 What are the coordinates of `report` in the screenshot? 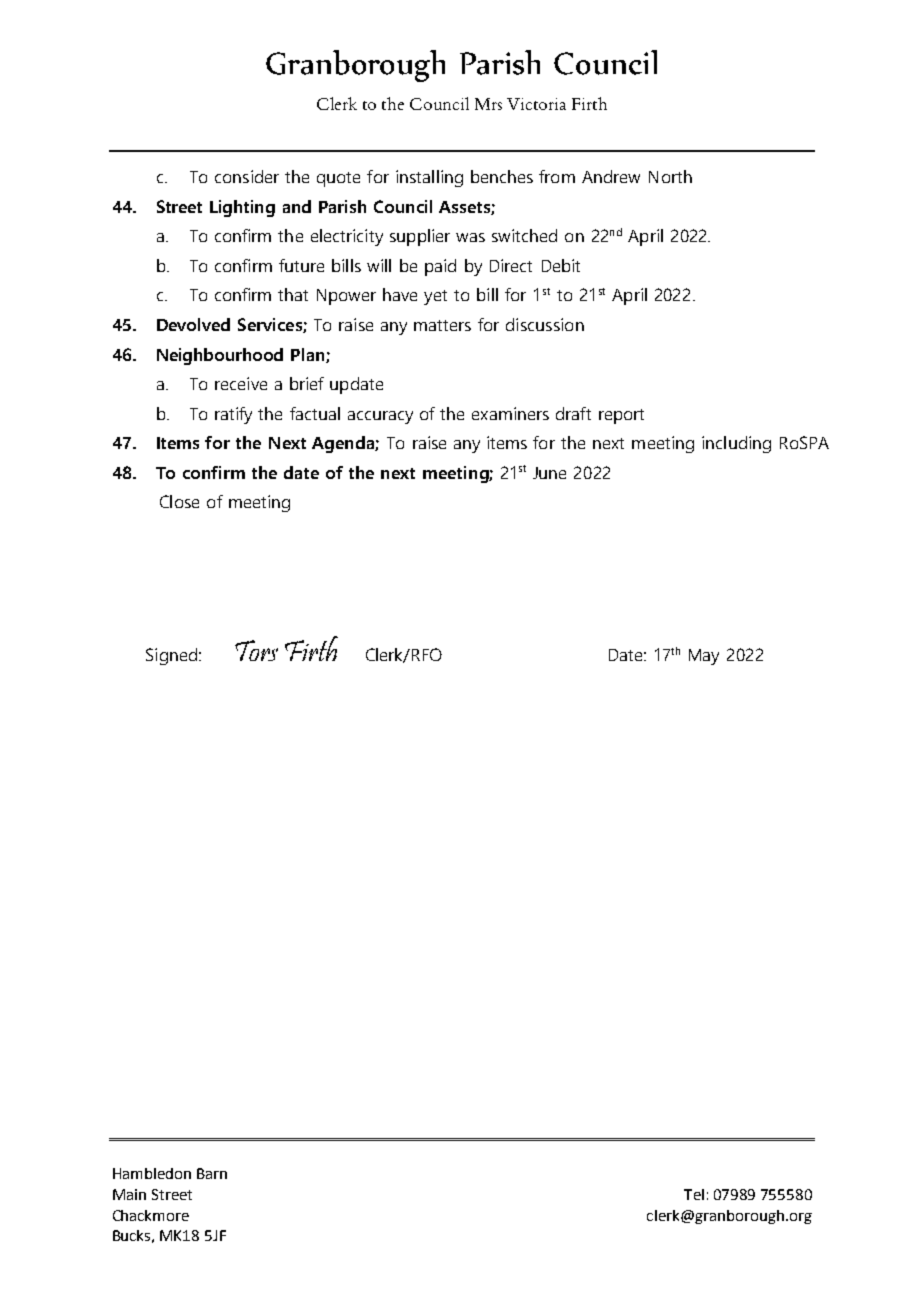 It's located at (621, 416).
